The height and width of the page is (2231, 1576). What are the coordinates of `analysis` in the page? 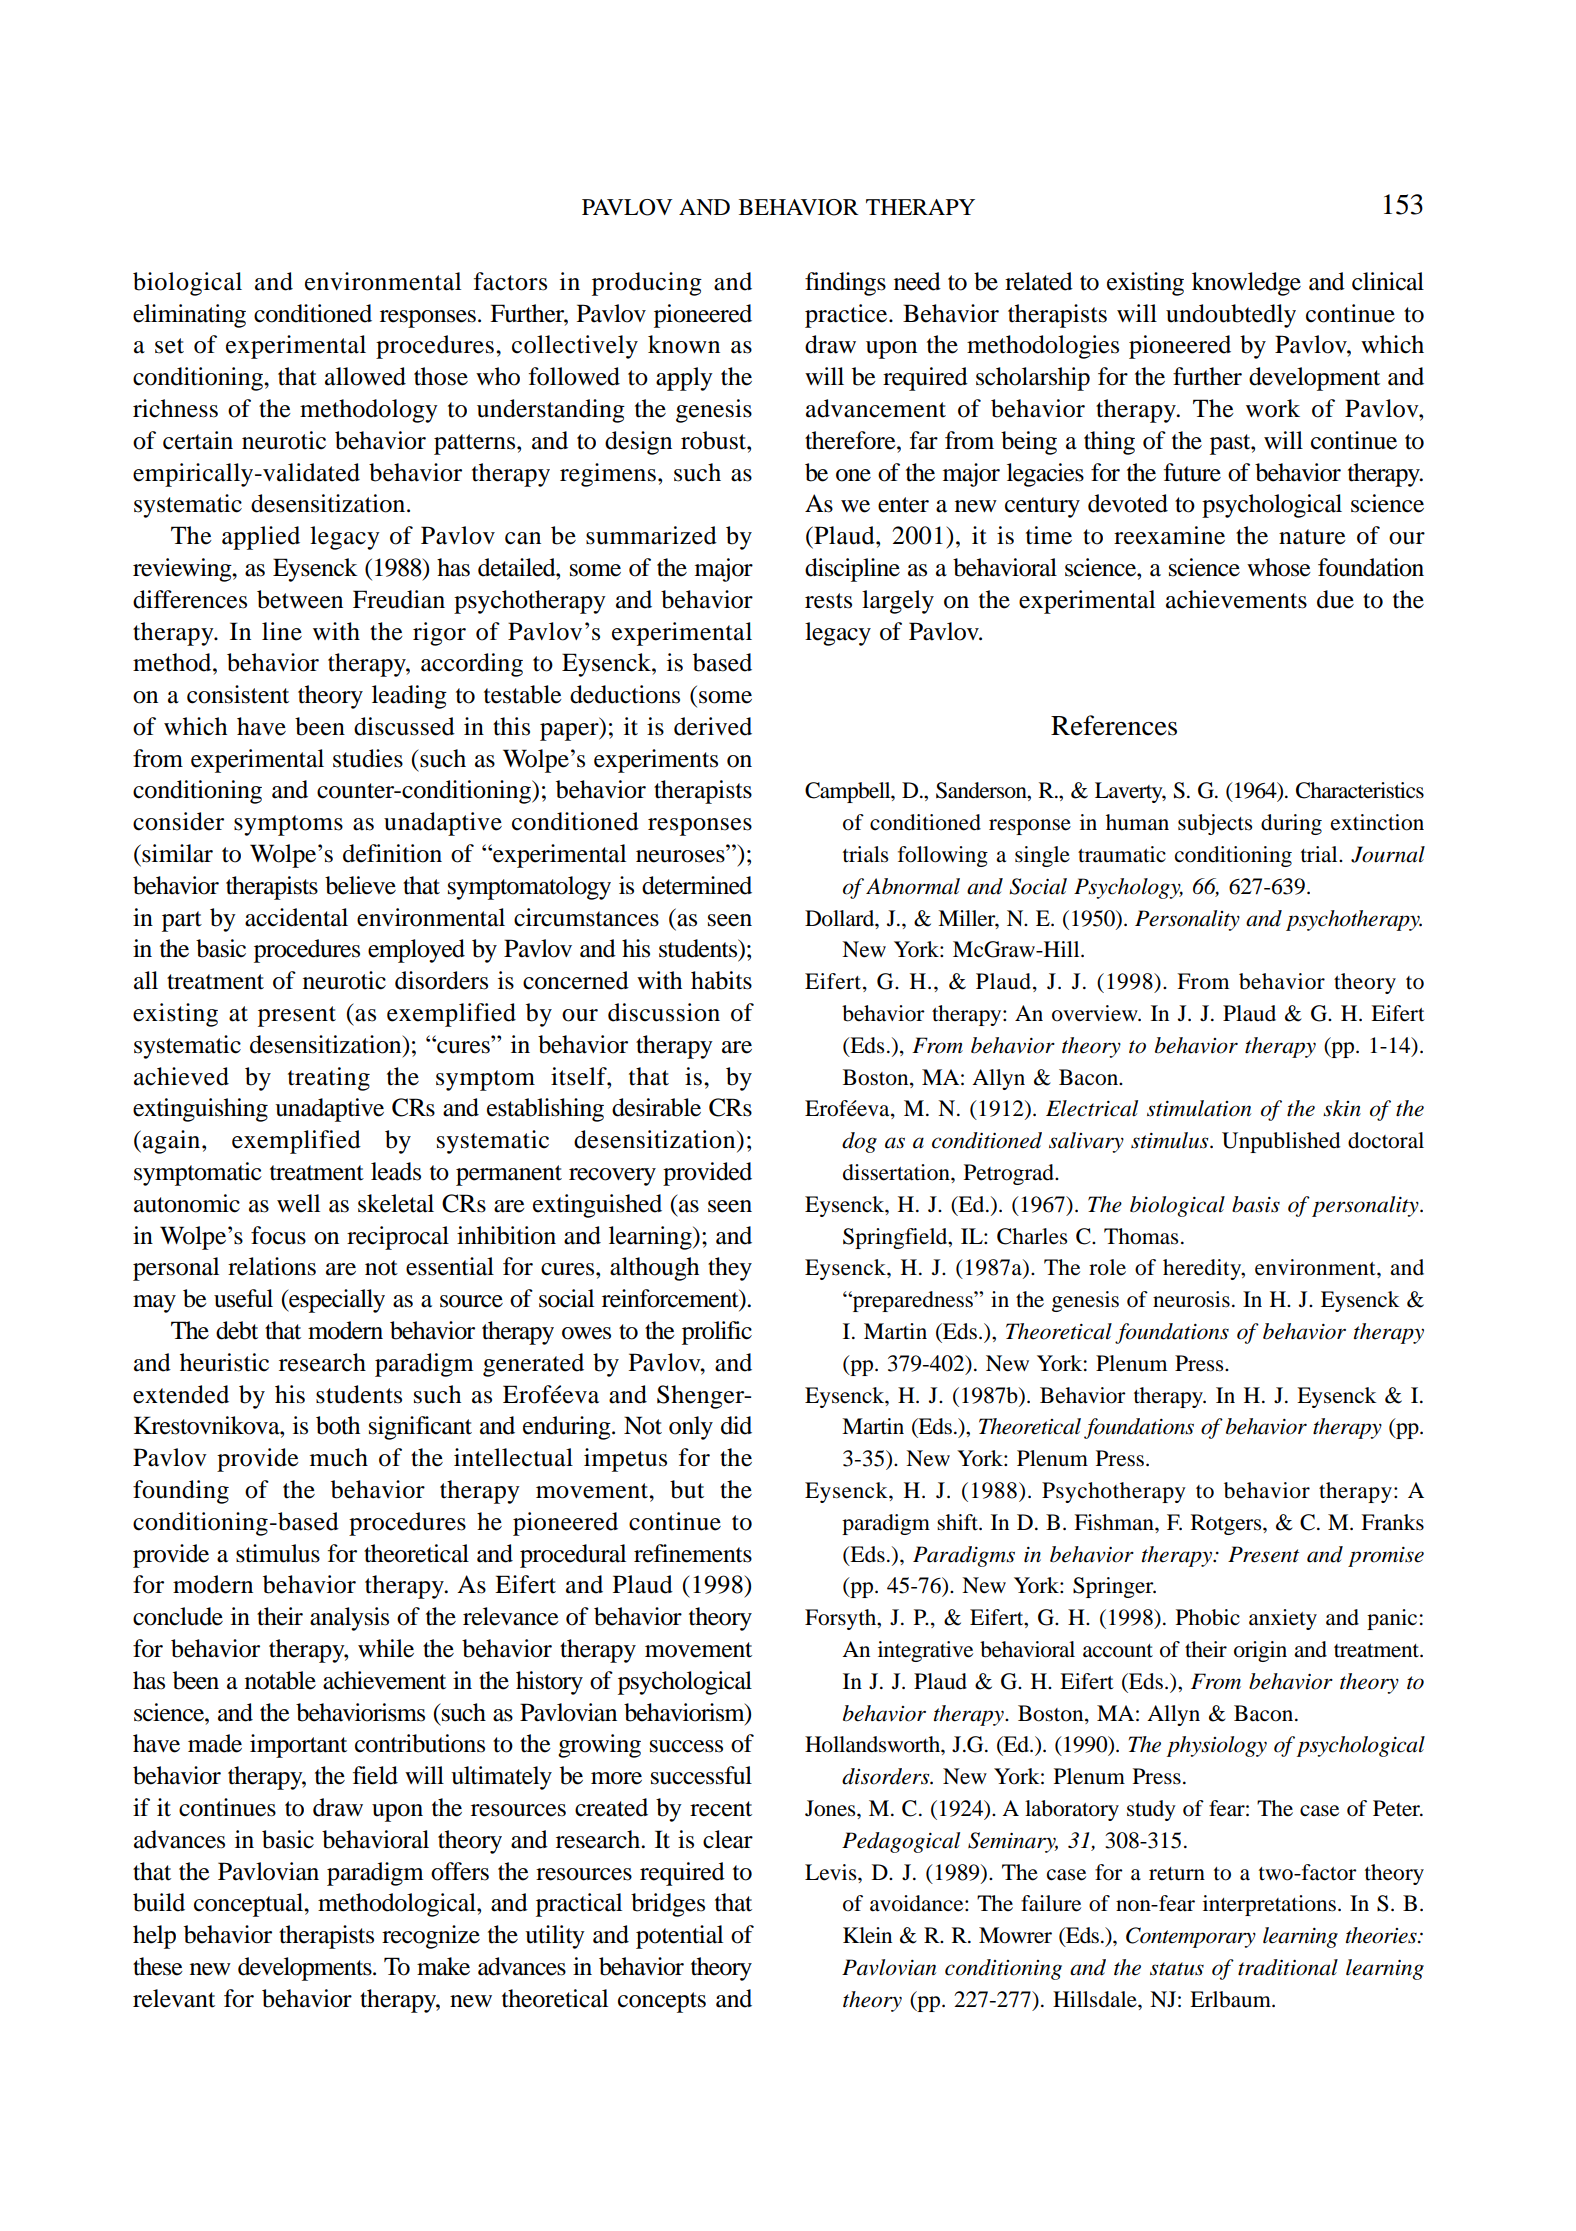 It's located at (349, 1619).
